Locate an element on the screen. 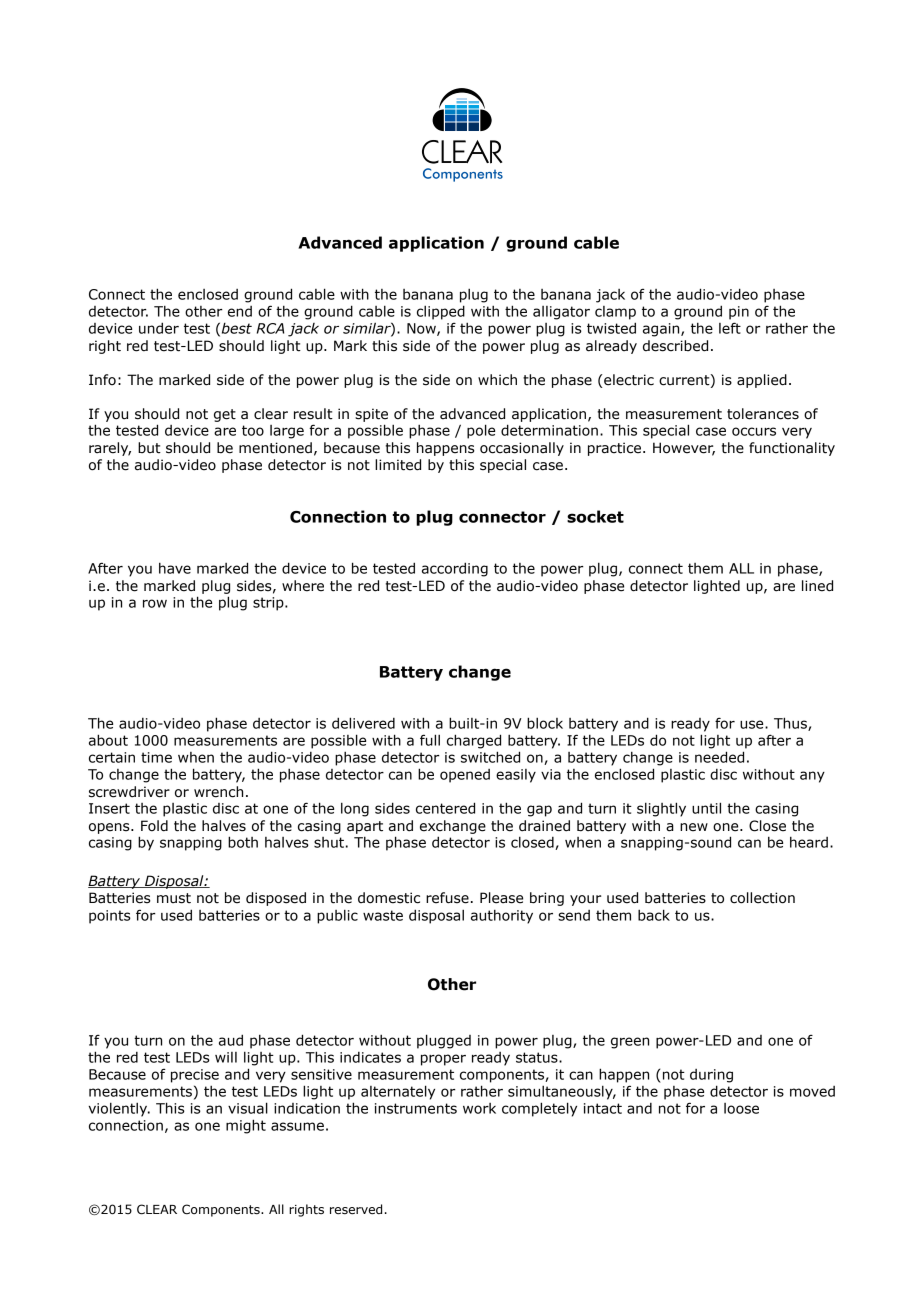 This screenshot has height=1308, width=924. time is located at coordinates (156, 757).
